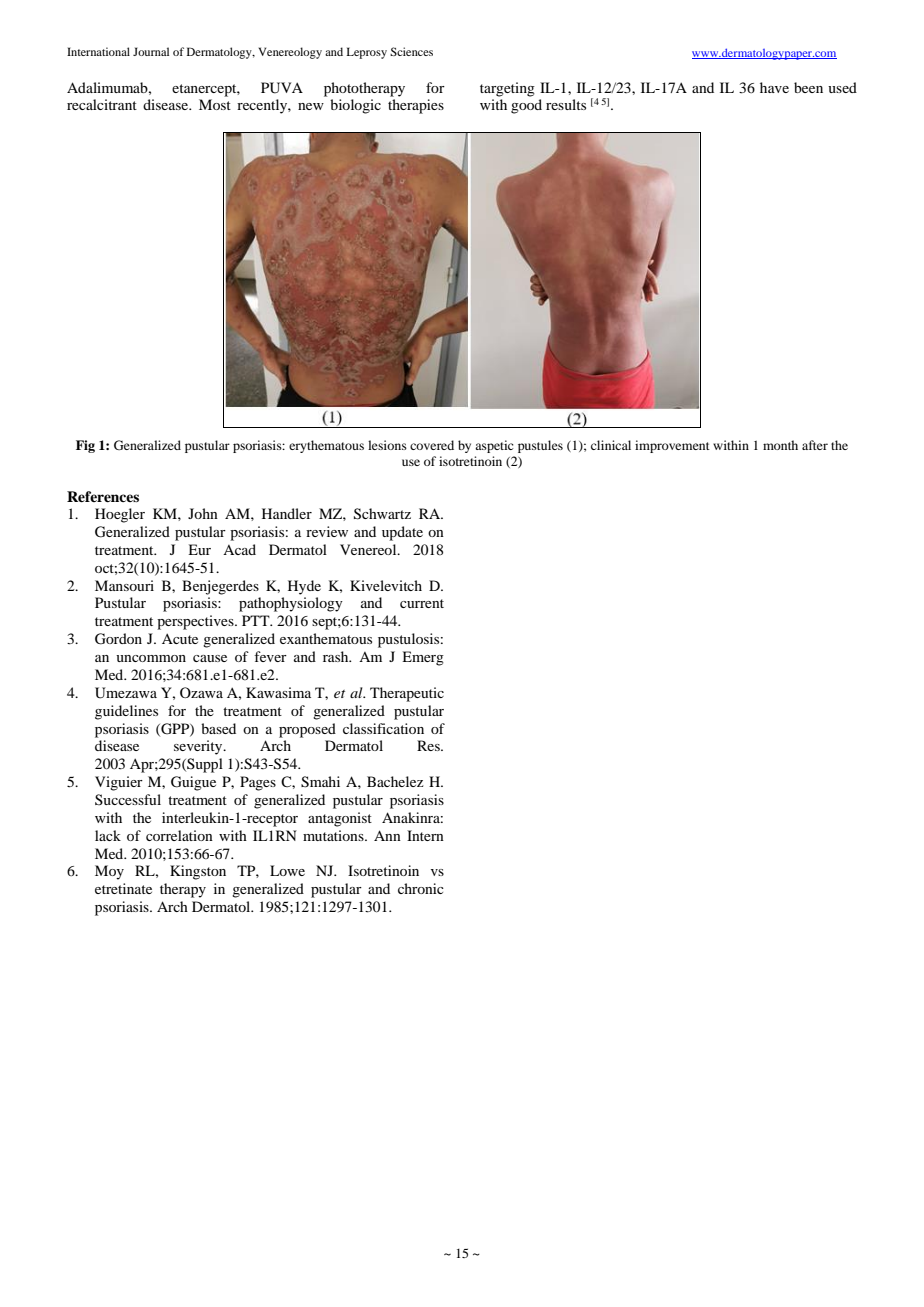 This page has height=1307, width=924. Describe the element at coordinates (198, 872) in the page. I see `Kingston` at that location.
